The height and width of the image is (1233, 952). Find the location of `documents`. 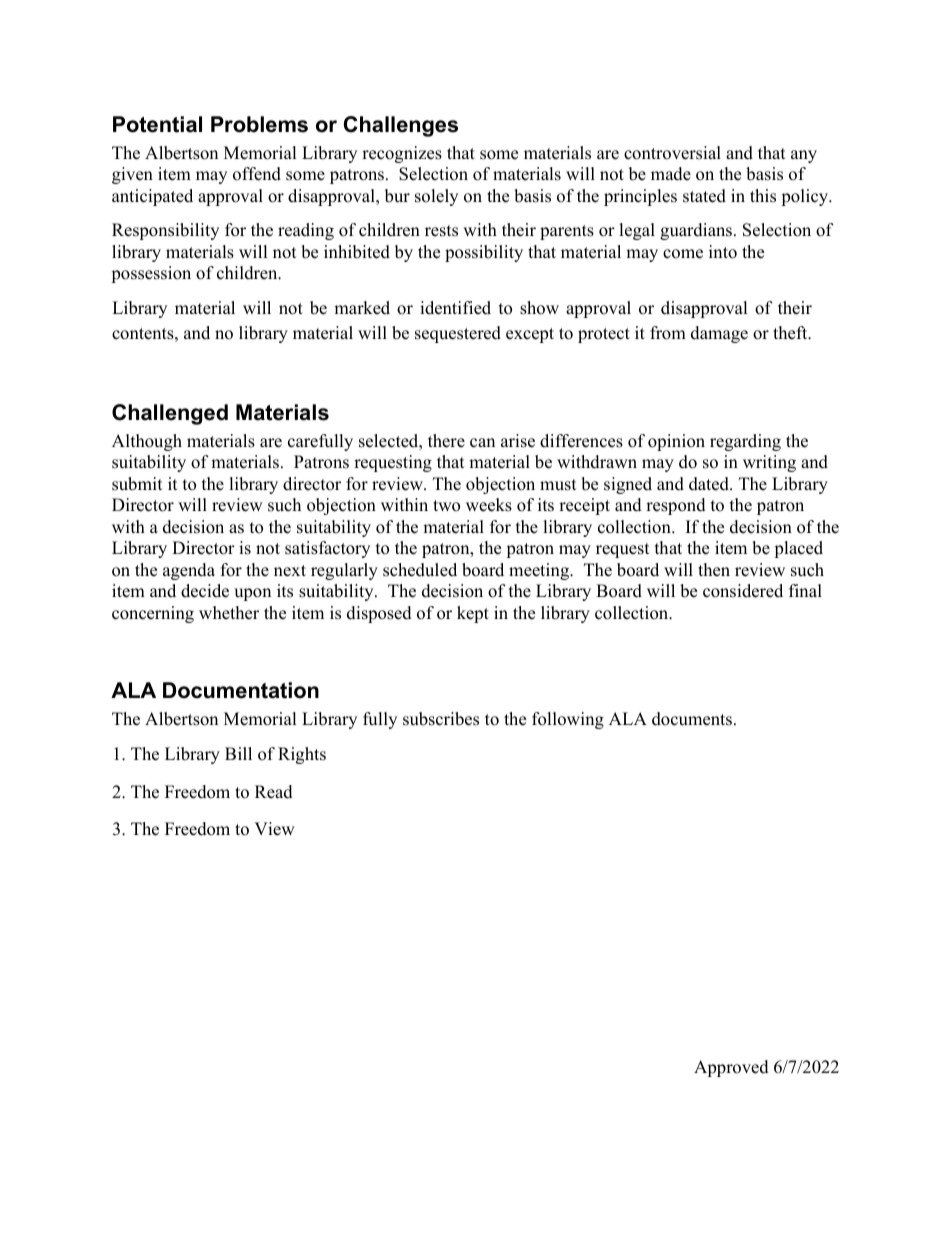

documents is located at coordinates (692, 719).
